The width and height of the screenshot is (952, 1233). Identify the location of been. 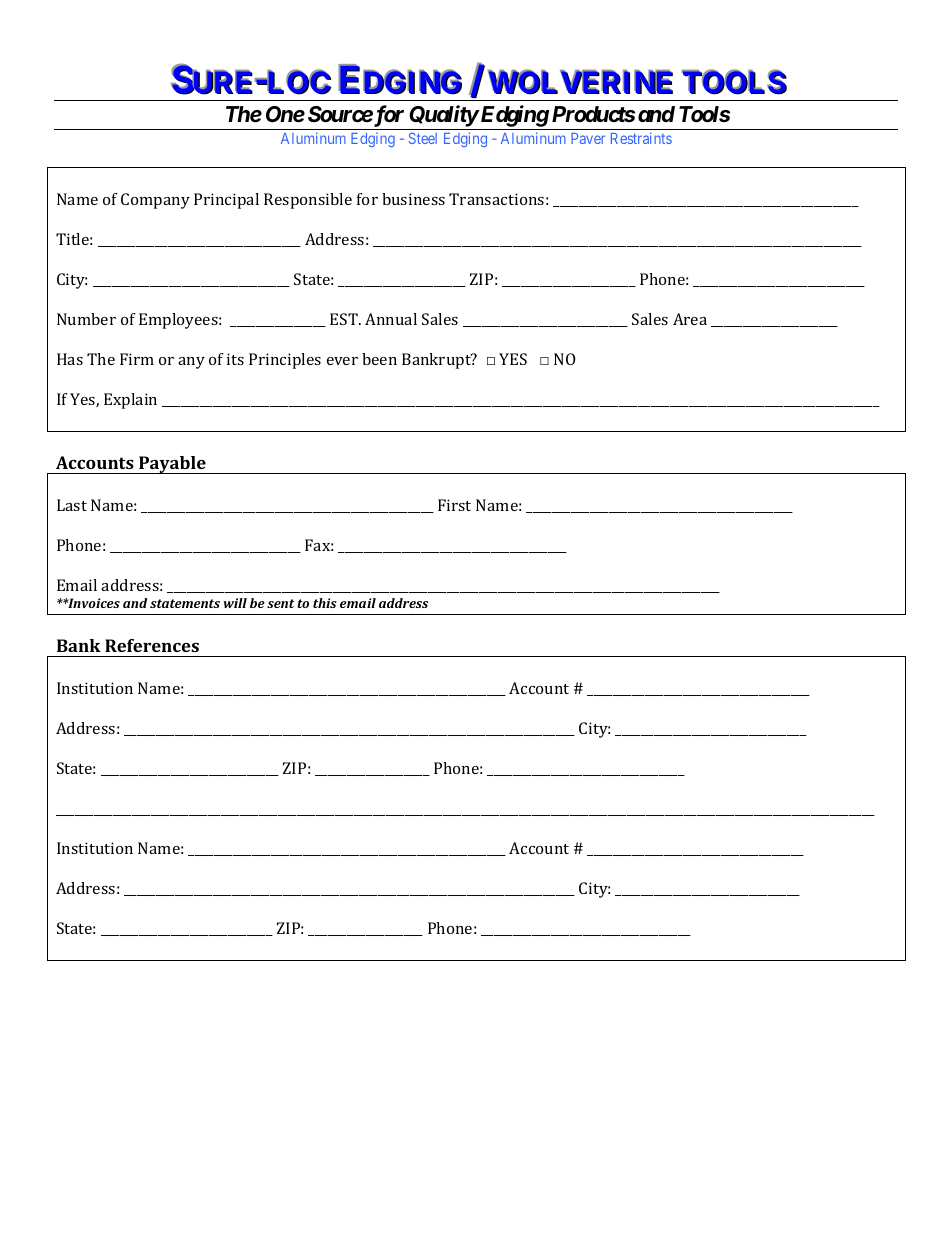
(379, 359).
